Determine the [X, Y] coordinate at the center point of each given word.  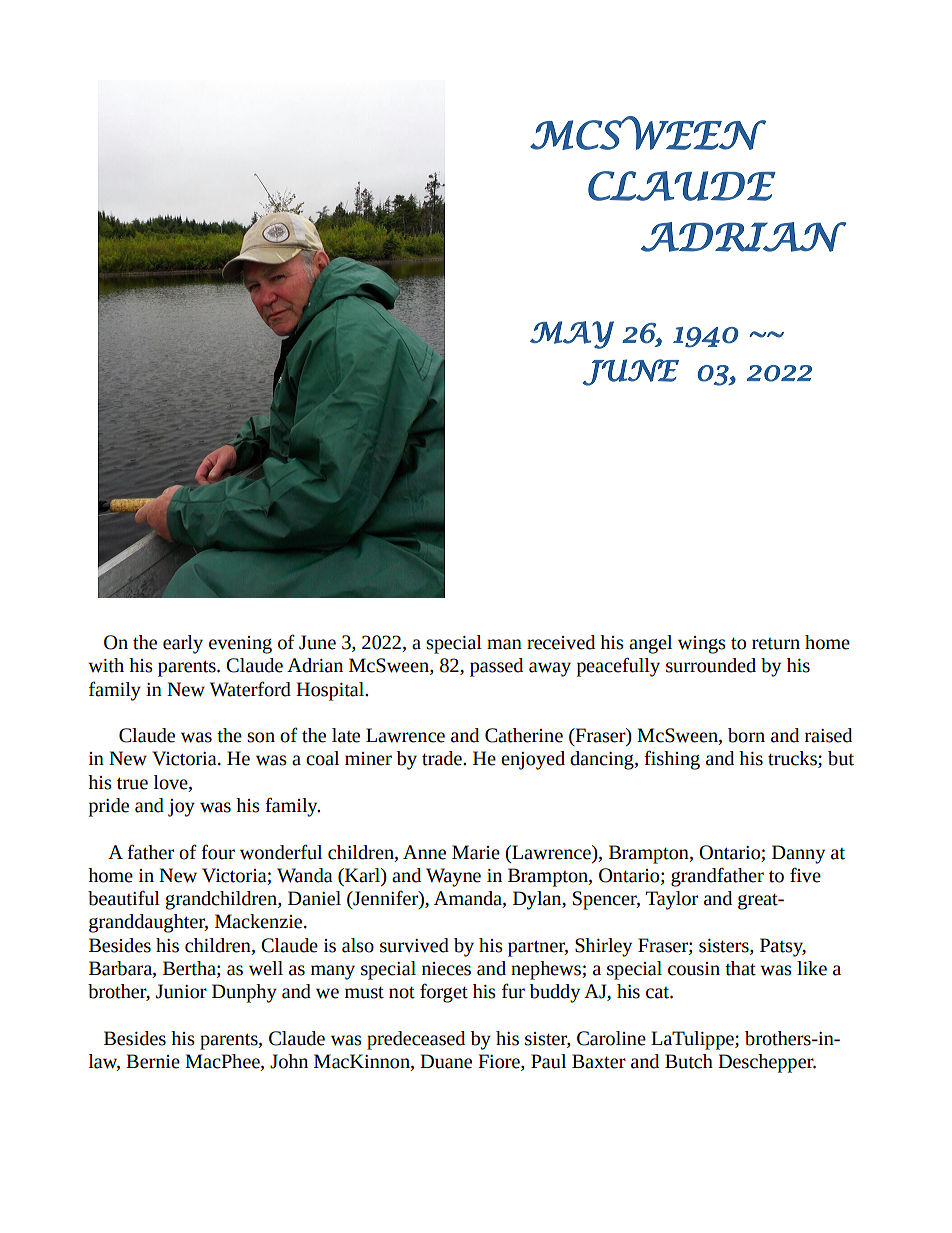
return [776, 644]
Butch [689, 1061]
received [561, 642]
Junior [181, 991]
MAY [572, 335]
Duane [446, 1061]
